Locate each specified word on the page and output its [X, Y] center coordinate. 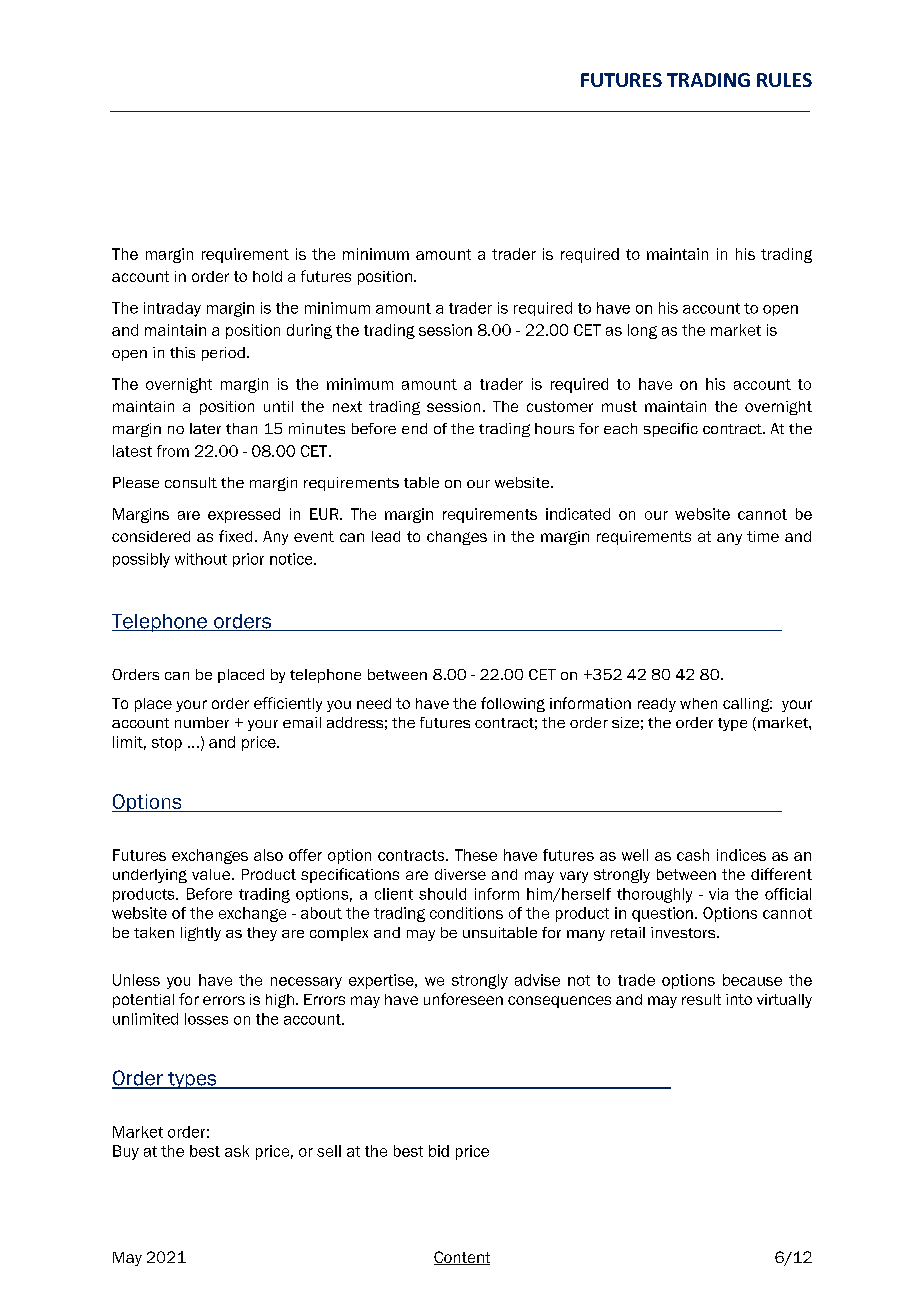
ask [237, 1151]
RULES [784, 80]
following [513, 704]
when [698, 703]
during [309, 331]
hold [267, 276]
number [202, 722]
